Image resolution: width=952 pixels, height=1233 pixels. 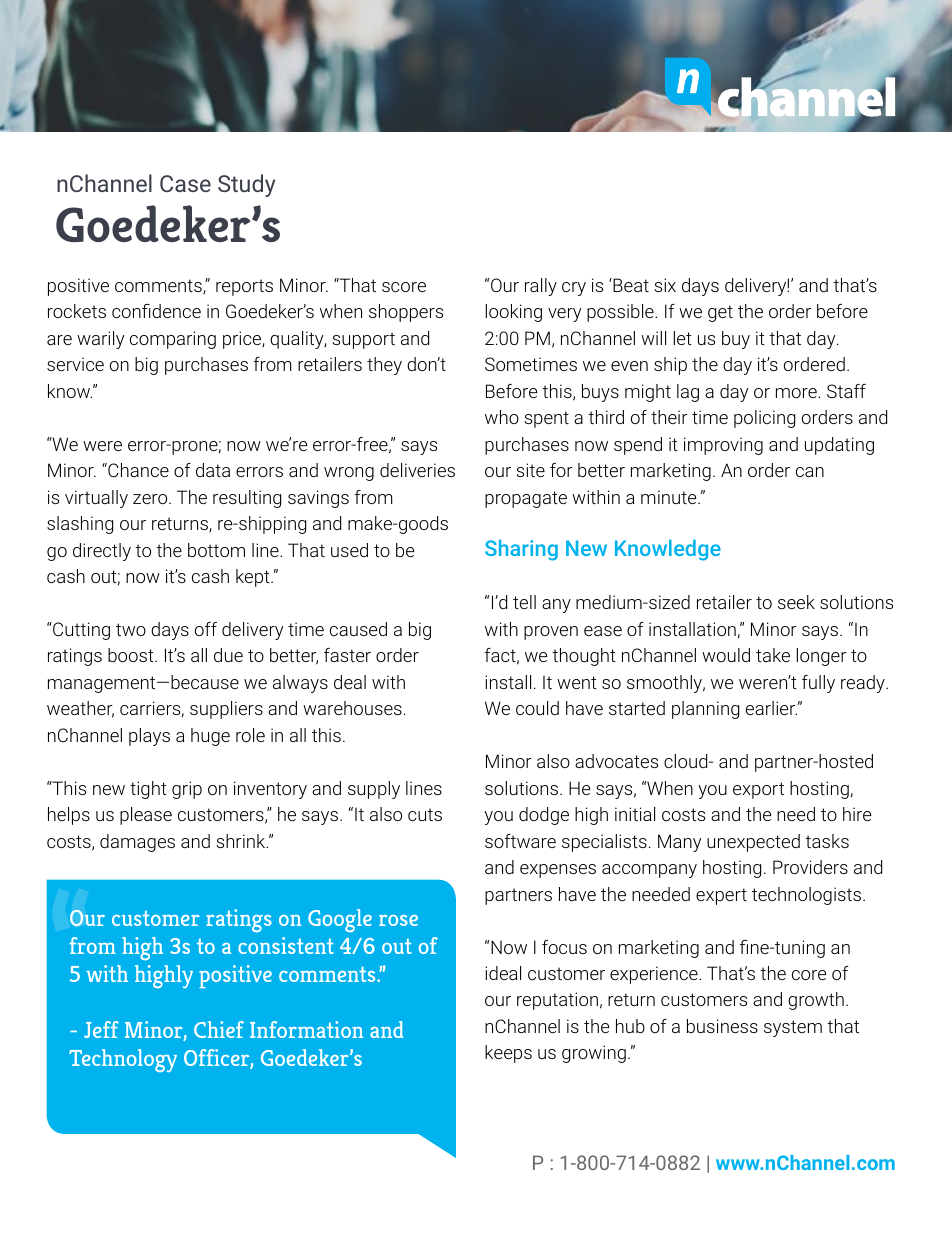 What do you see at coordinates (520, 841) in the screenshot?
I see `software` at bounding box center [520, 841].
